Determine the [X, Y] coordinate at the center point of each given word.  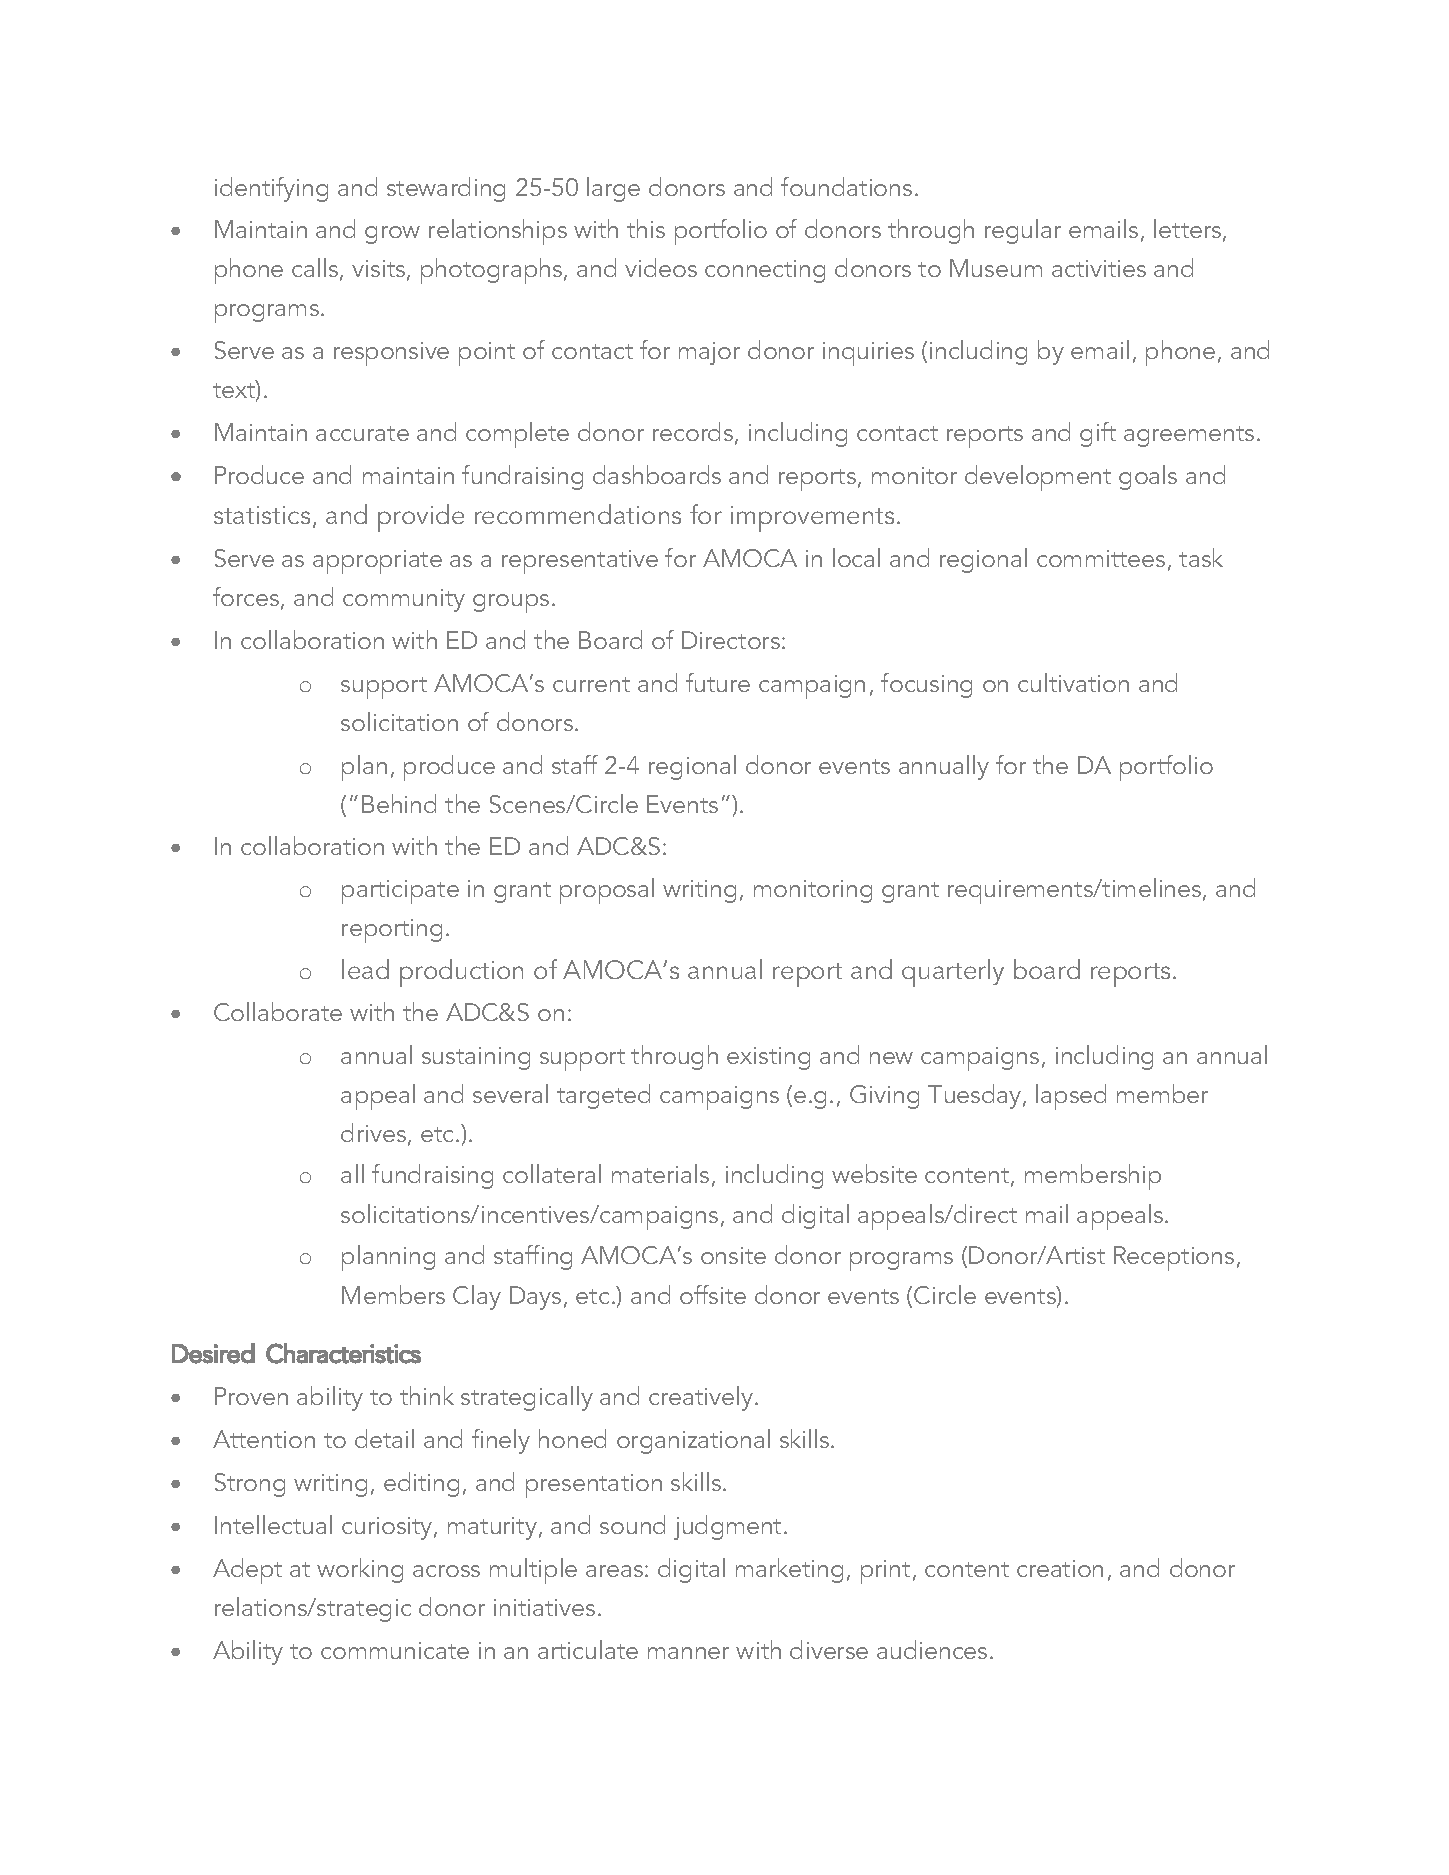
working [360, 1570]
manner [688, 1653]
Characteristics [343, 1353]
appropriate [377, 562]
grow [392, 235]
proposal [607, 891]
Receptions [1174, 1258]
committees [1101, 558]
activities [1099, 268]
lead [365, 969]
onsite [733, 1255]
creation [1060, 1568]
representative [580, 562]
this [646, 228]
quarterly [953, 973]
